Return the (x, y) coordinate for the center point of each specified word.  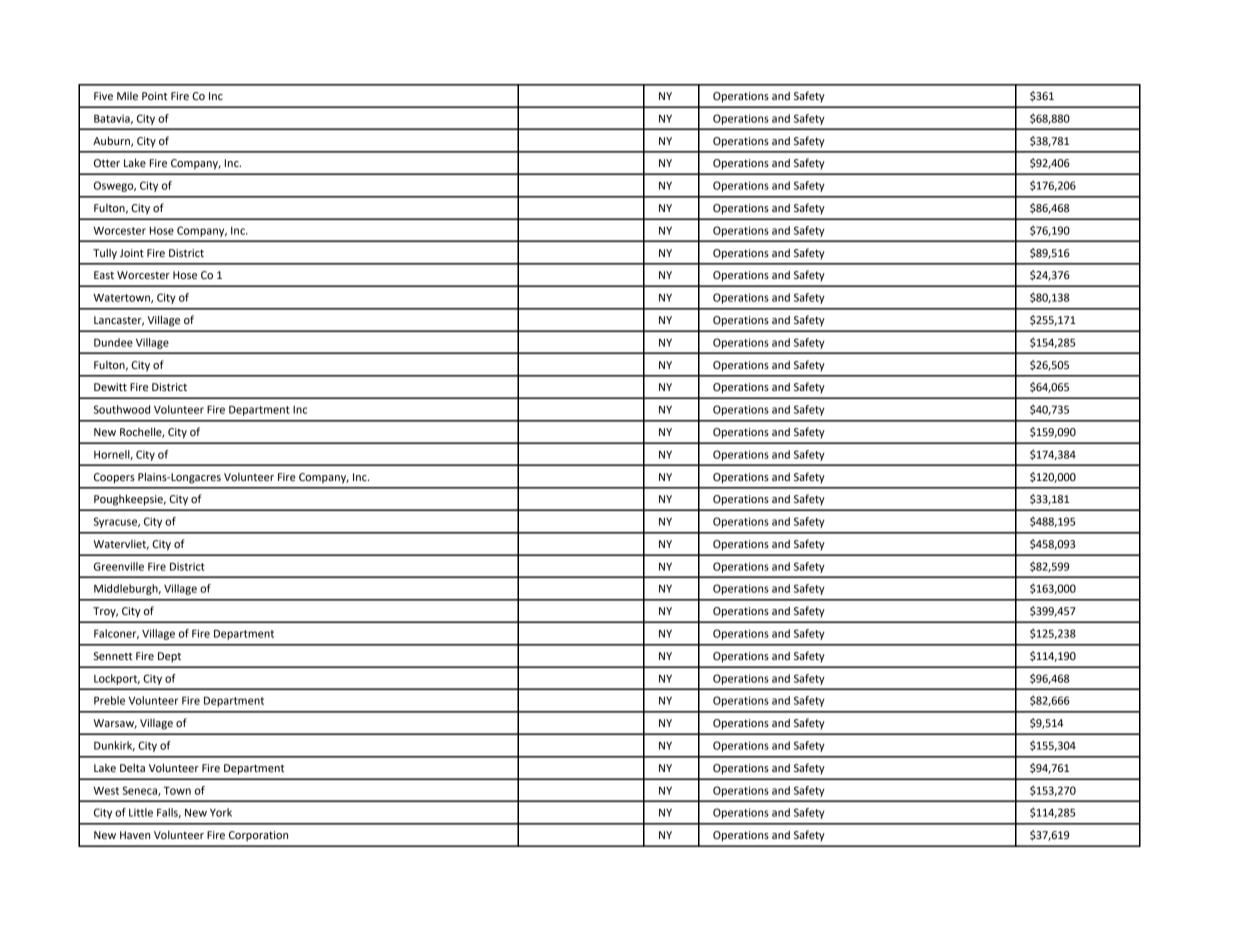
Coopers (114, 478)
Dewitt (110, 387)
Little (141, 812)
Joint (132, 253)
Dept (169, 657)
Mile (127, 96)
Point (154, 96)
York (221, 812)
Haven (135, 835)
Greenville (119, 566)
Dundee (113, 342)
